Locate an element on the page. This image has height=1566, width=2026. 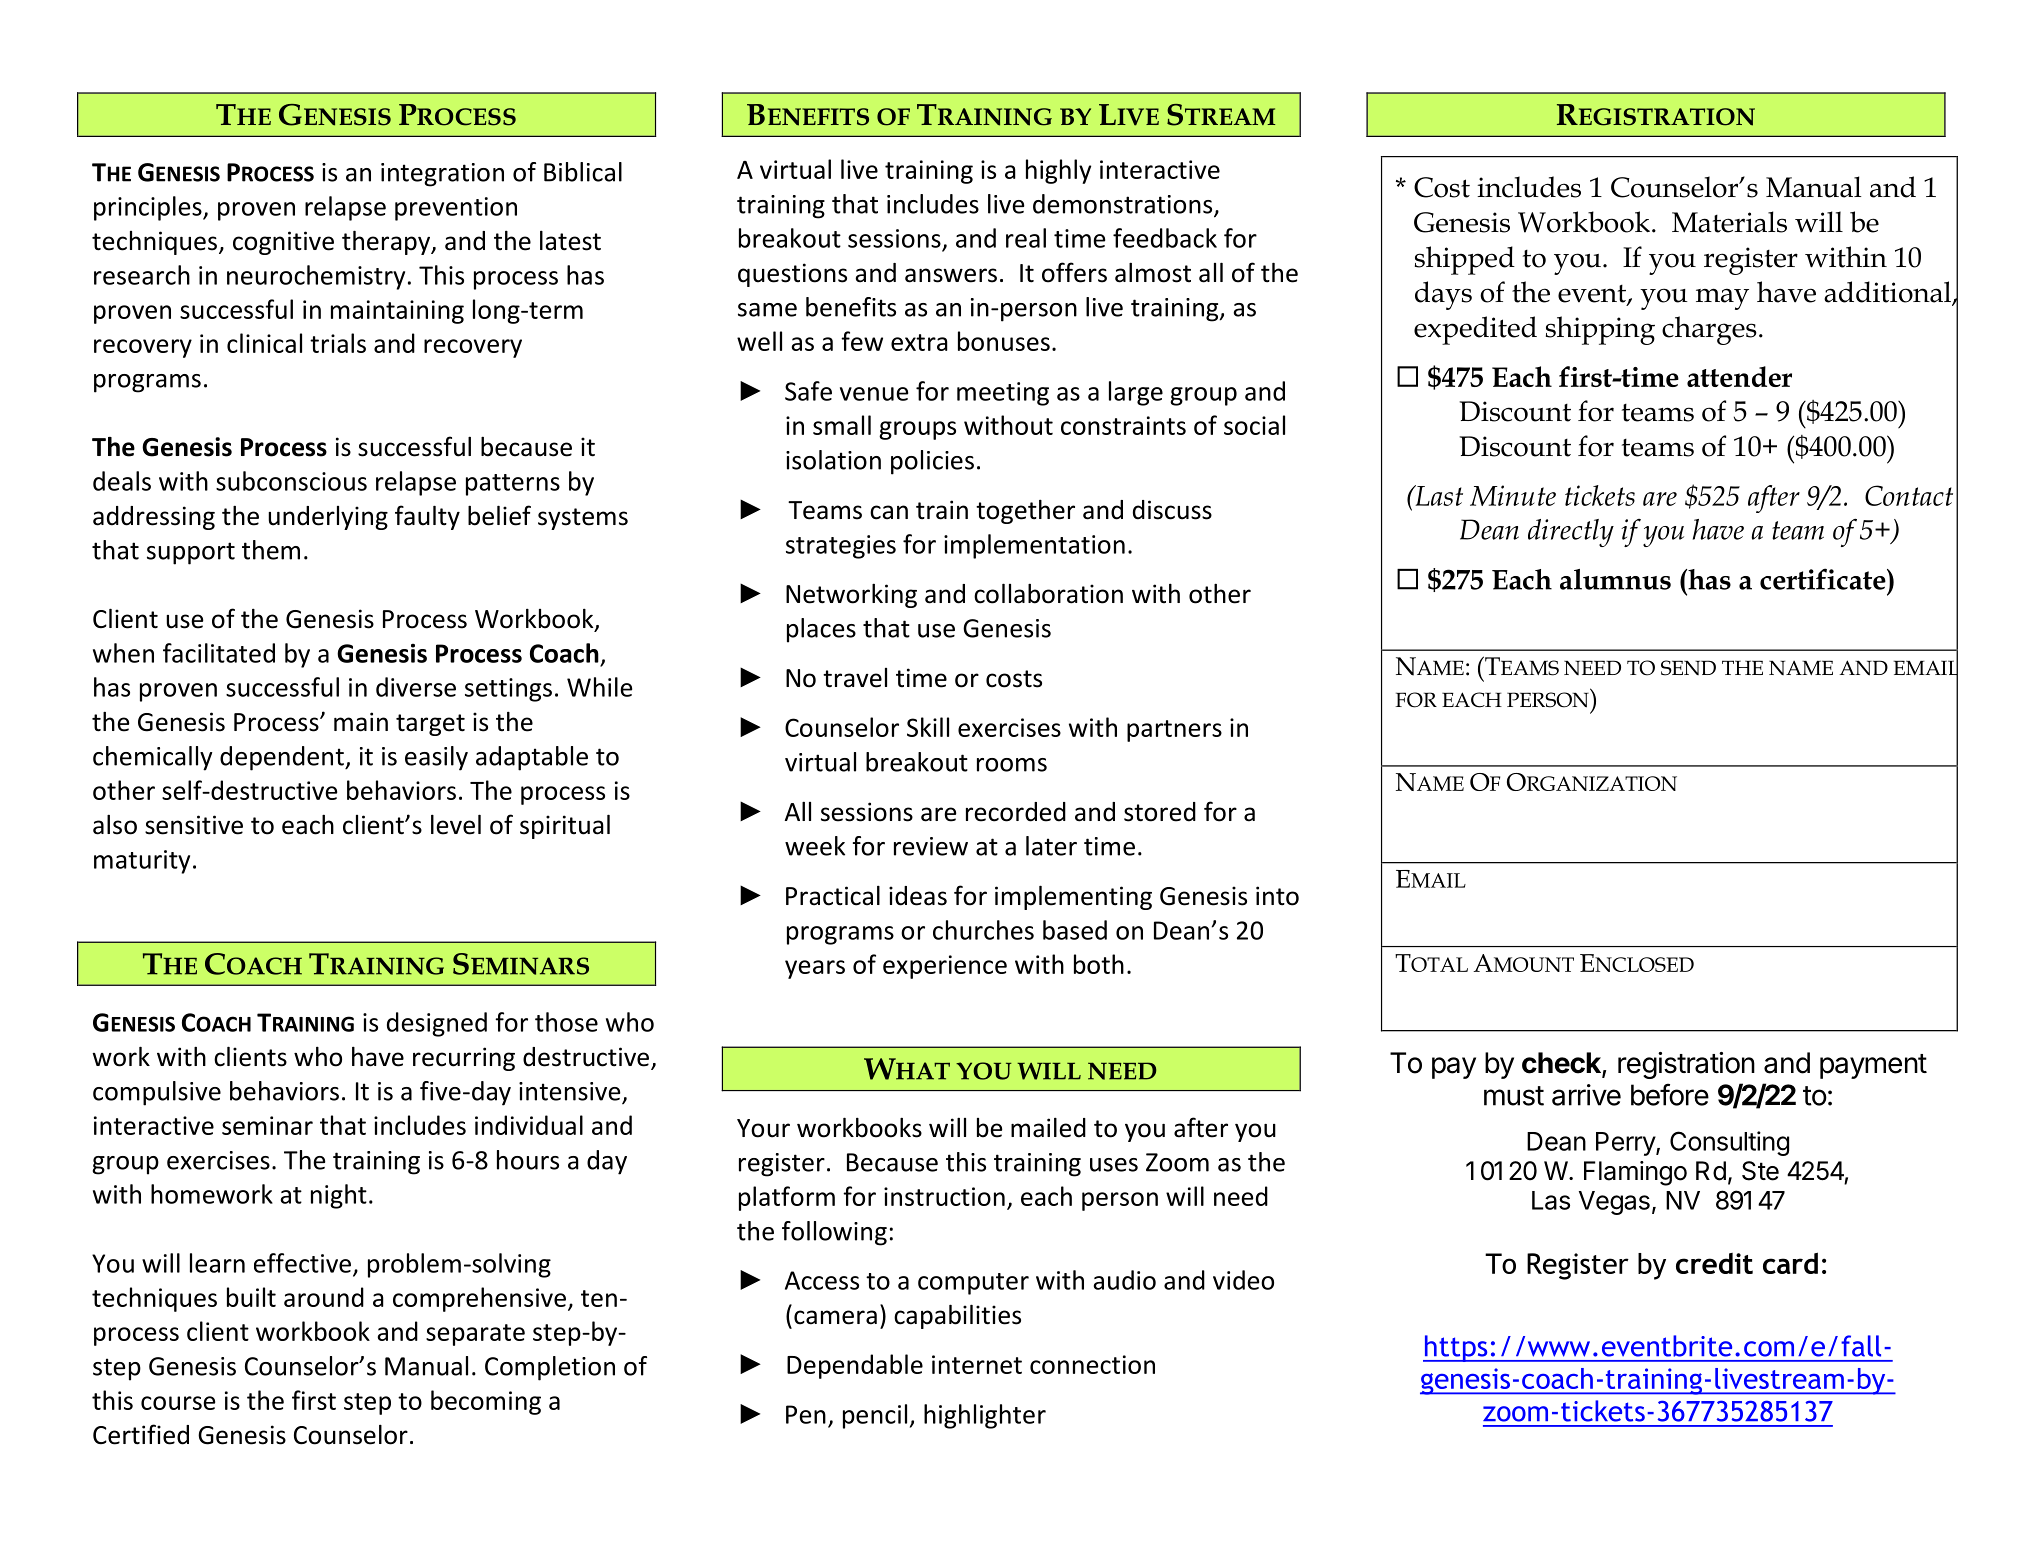
credit is located at coordinates (1714, 1263).
